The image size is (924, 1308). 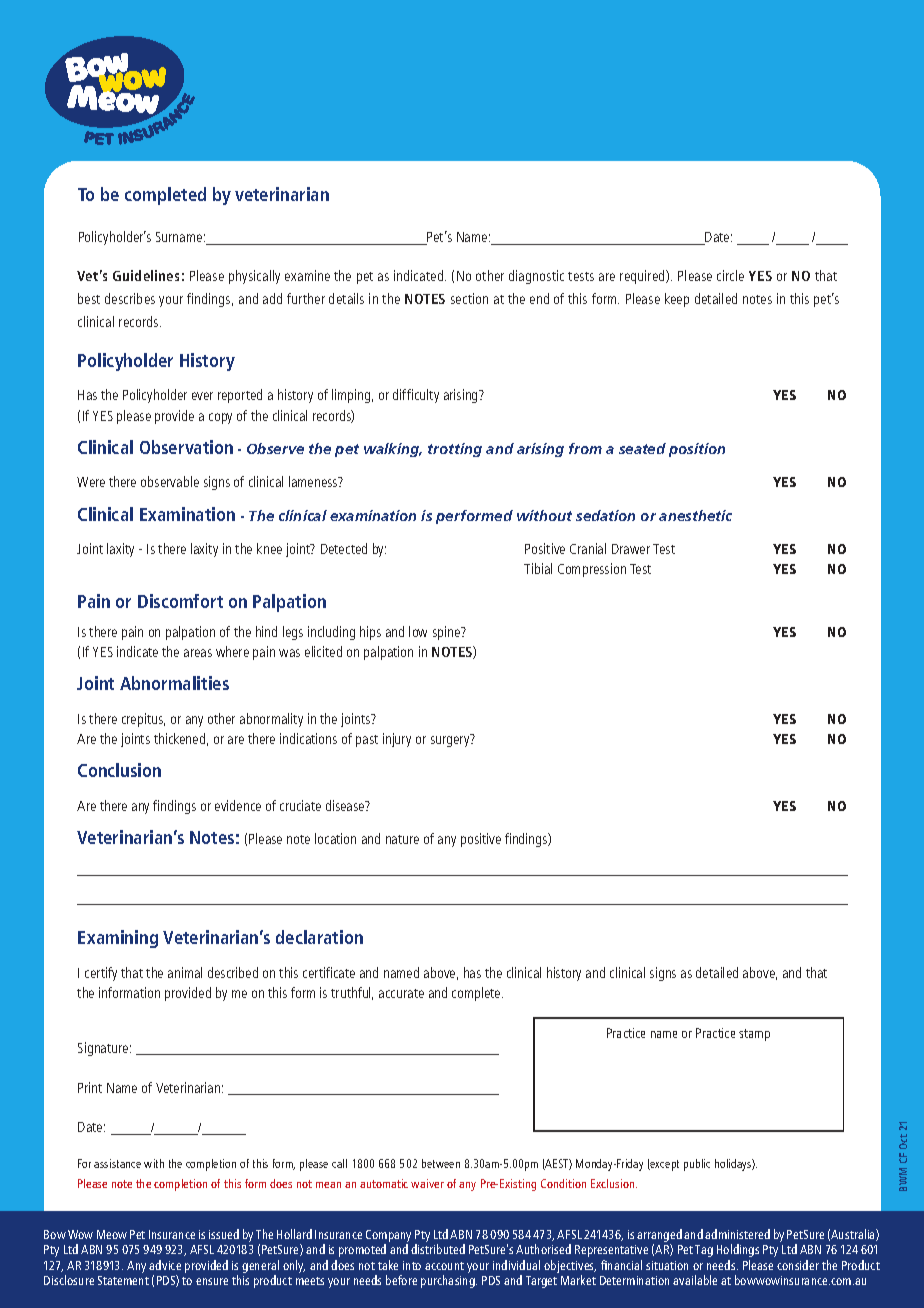 I want to click on Compression, so click(x=592, y=570).
